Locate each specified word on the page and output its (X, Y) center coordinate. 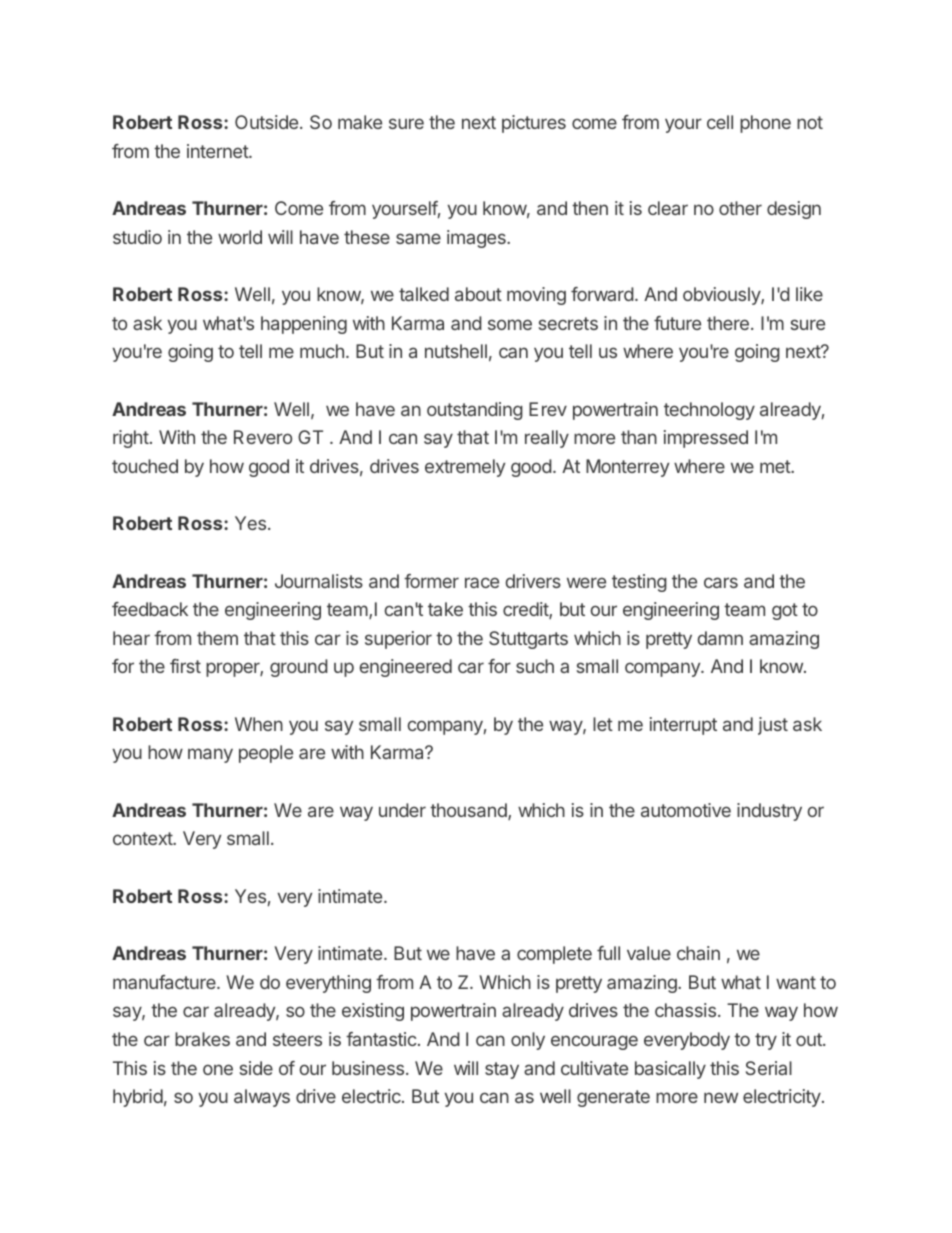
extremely (465, 468)
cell (720, 122)
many (210, 755)
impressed (706, 439)
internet (218, 151)
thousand (469, 811)
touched (145, 466)
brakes (202, 1039)
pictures (534, 124)
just (773, 726)
